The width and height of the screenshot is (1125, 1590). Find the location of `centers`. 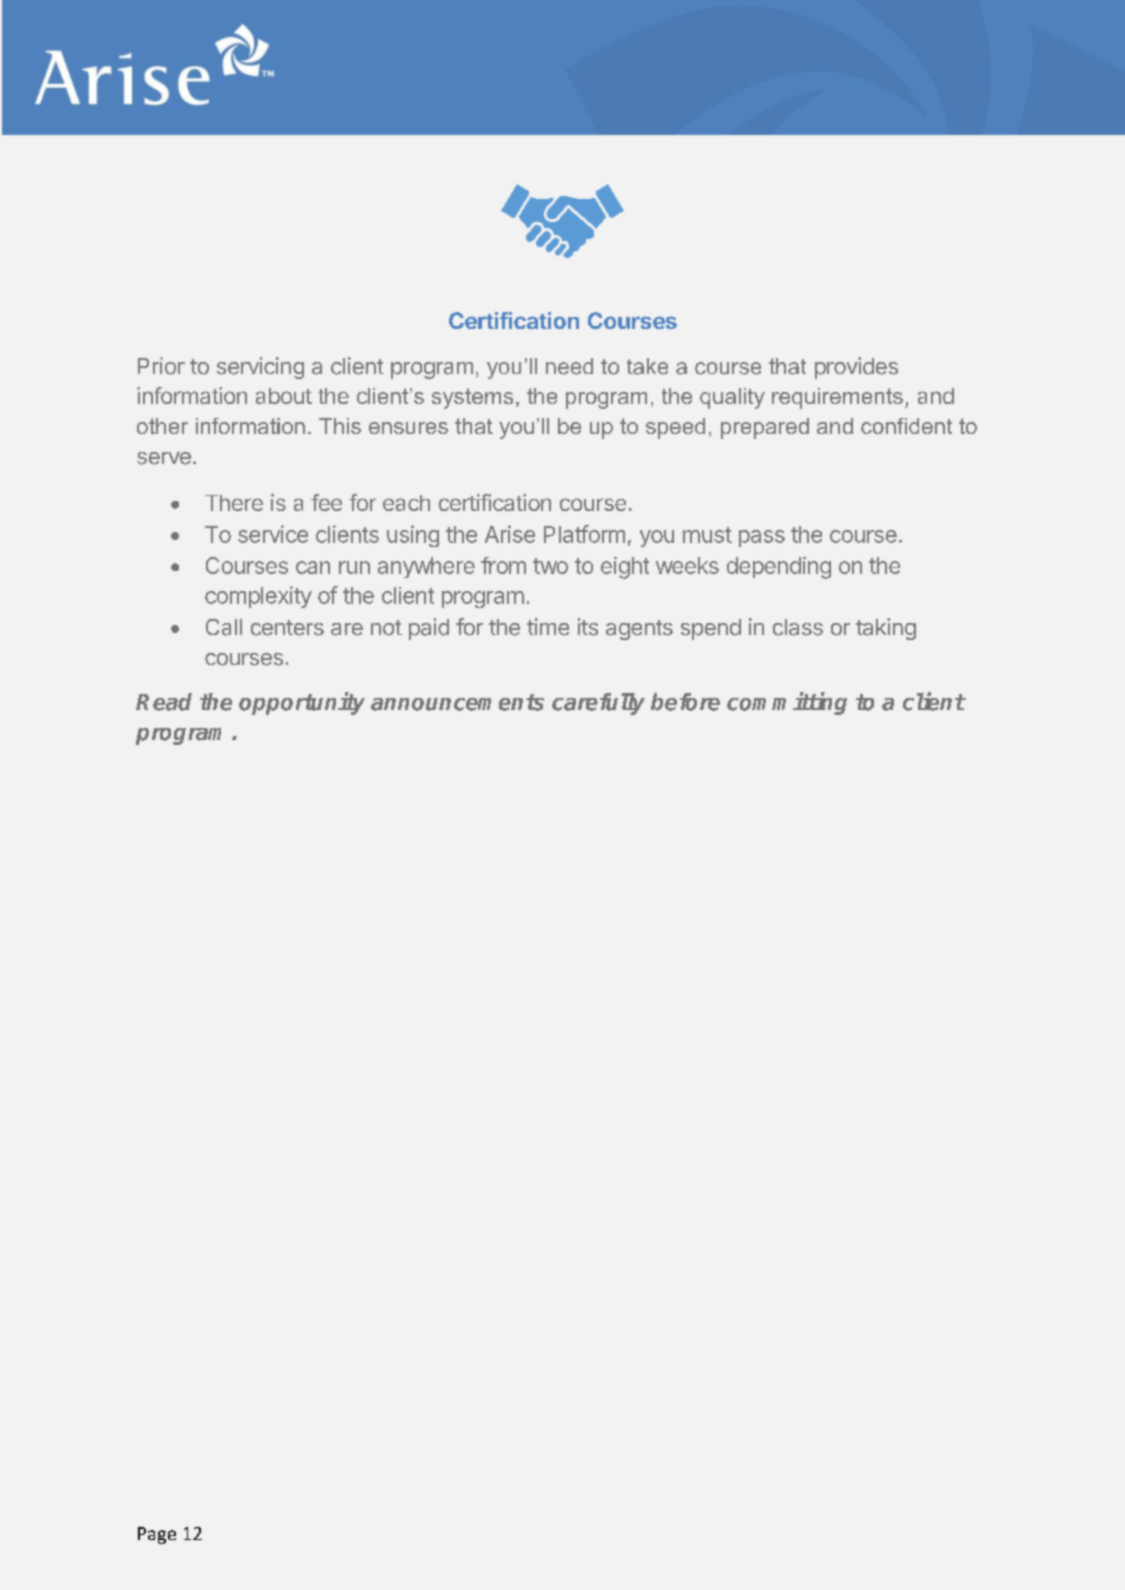

centers is located at coordinates (287, 628).
